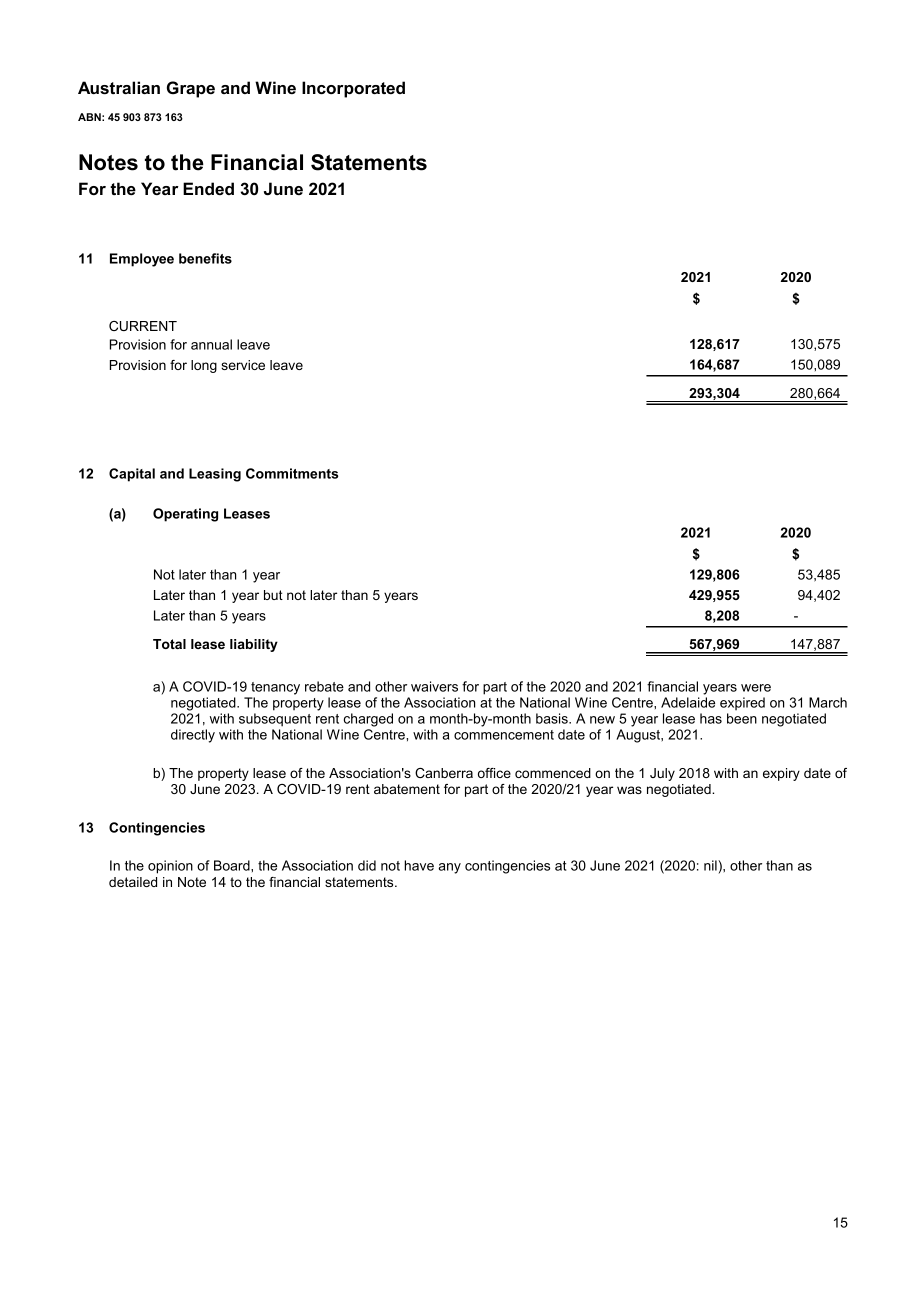 The width and height of the screenshot is (924, 1308). Describe the element at coordinates (208, 188) in the screenshot. I see `Ended` at that location.
